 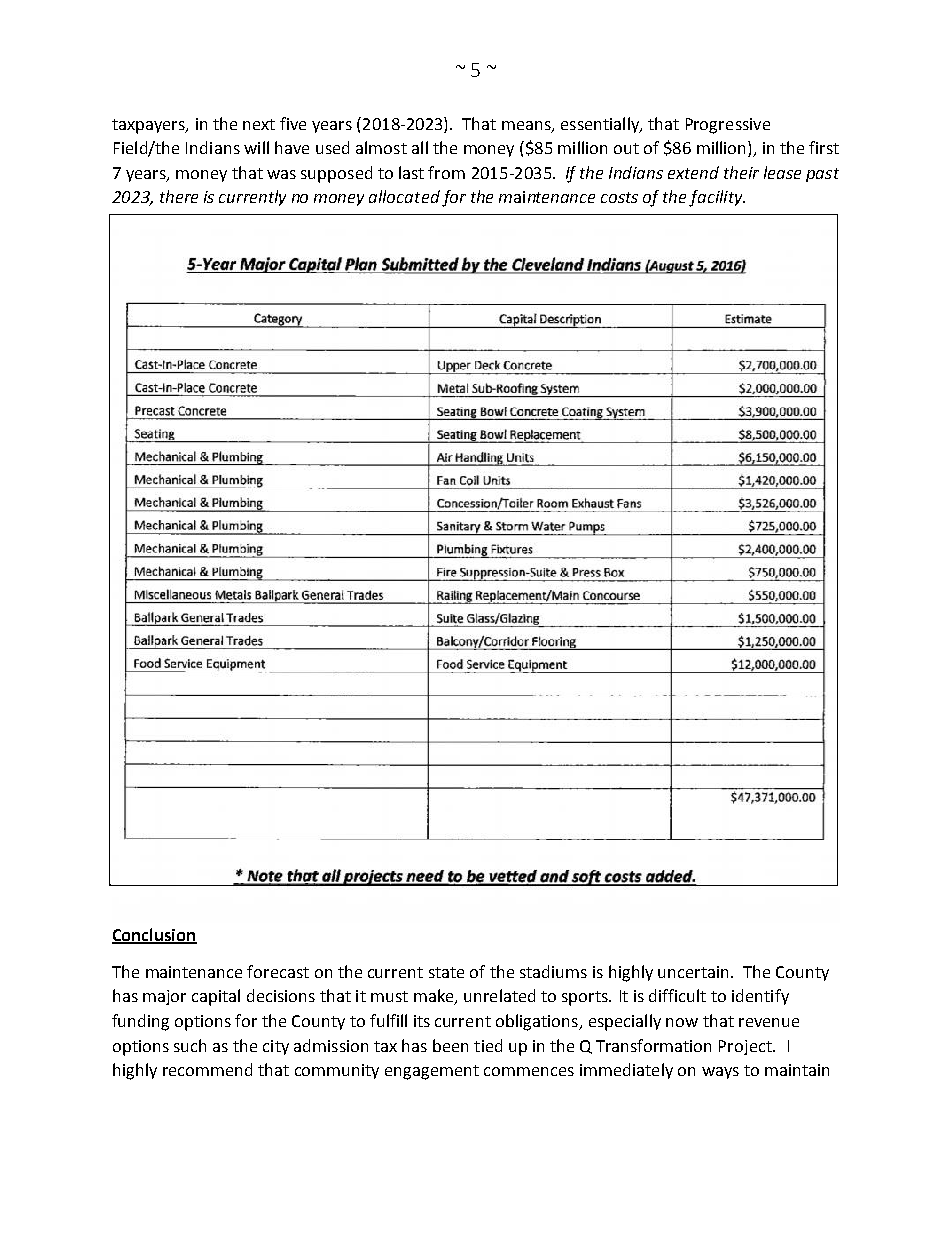 What do you see at coordinates (446, 972) in the screenshot?
I see `state` at bounding box center [446, 972].
